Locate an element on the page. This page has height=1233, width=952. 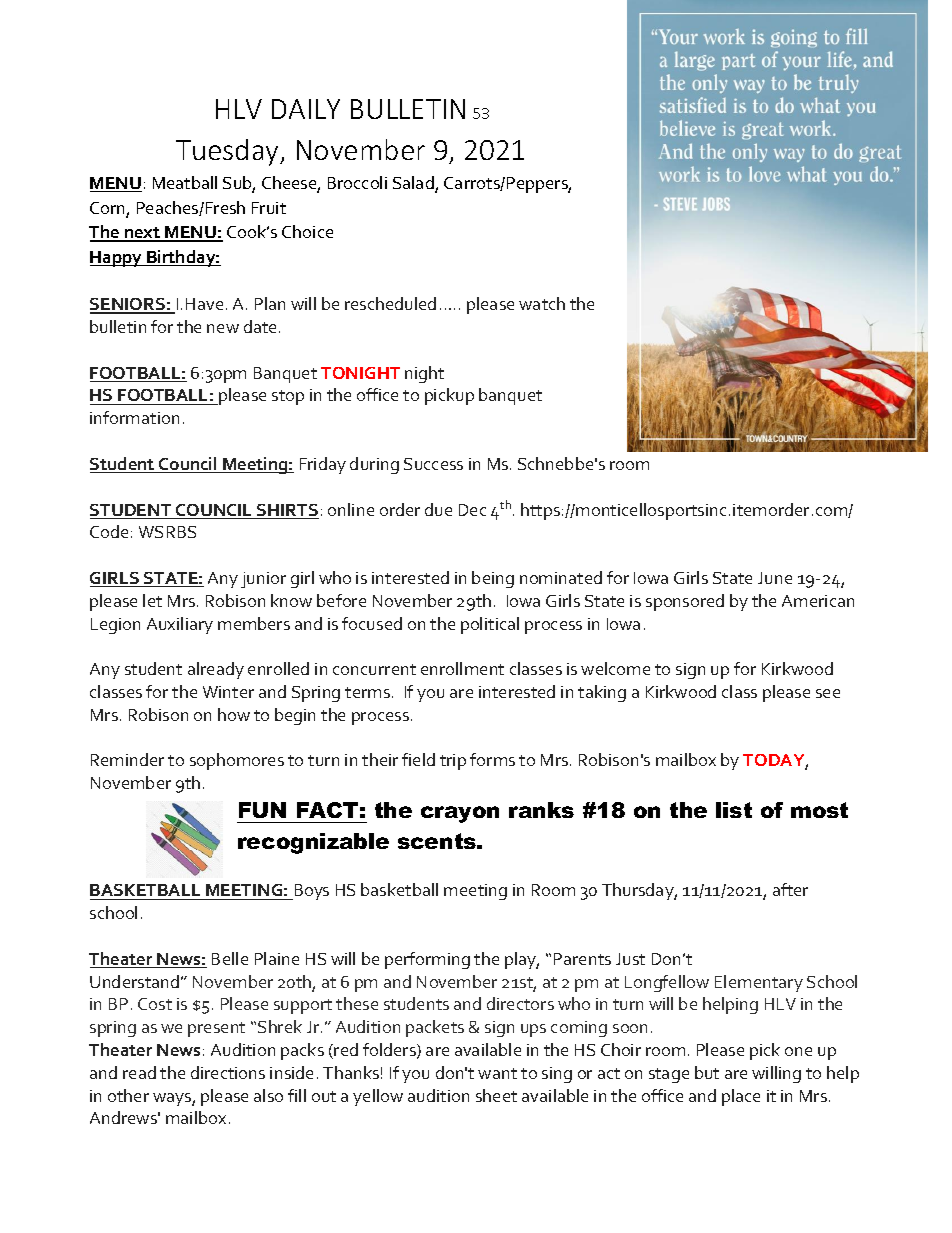
information is located at coordinates (134, 417).
